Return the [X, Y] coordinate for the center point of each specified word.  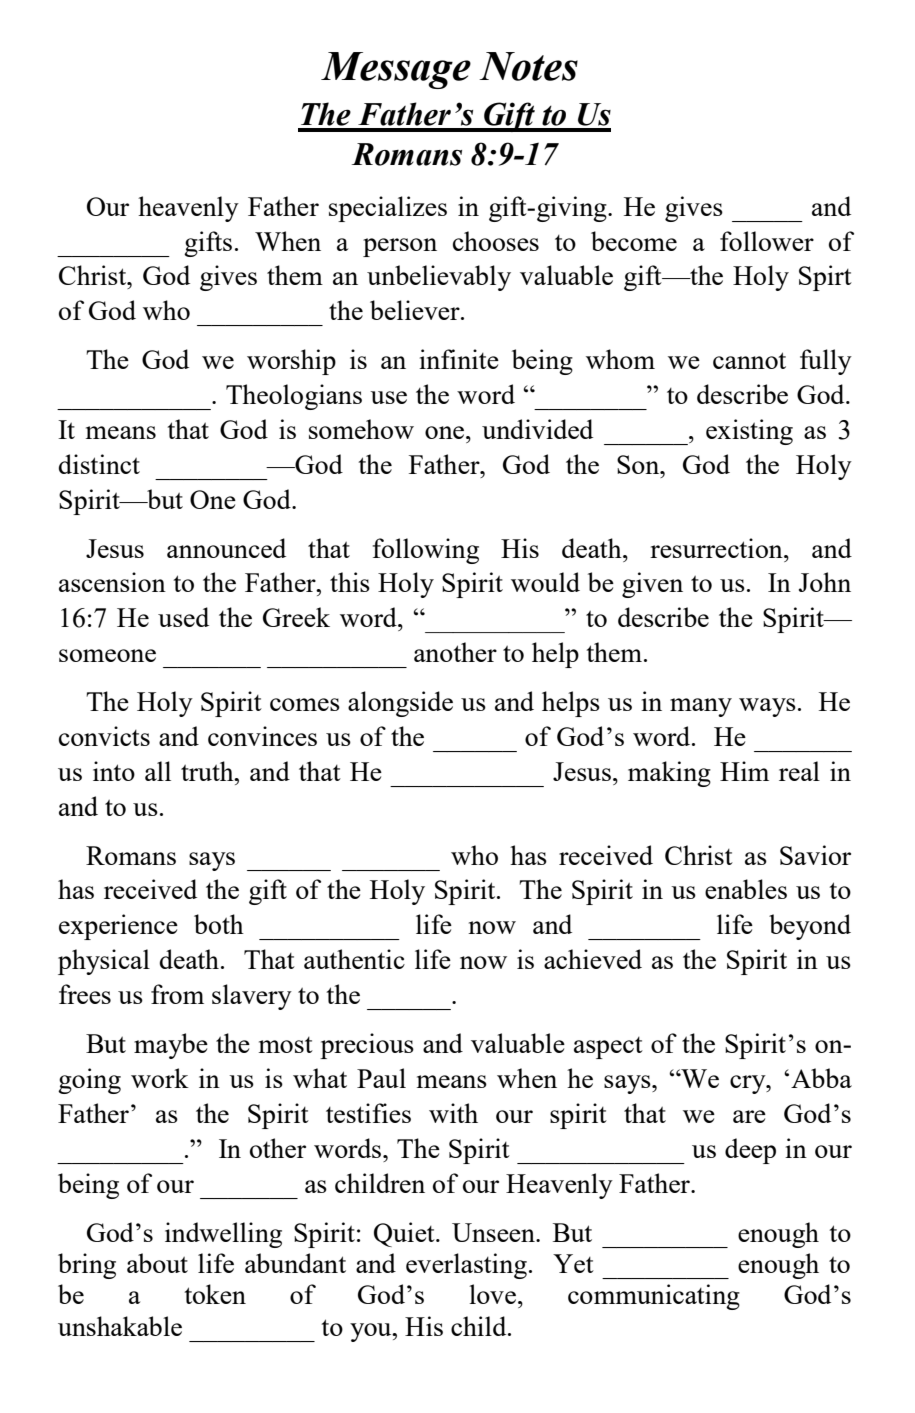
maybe [171, 1046]
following [426, 551]
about [157, 1263]
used [183, 617]
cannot [749, 360]
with [453, 1113]
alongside [400, 704]
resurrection [717, 548]
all [158, 771]
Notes [528, 66]
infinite [459, 359]
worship [291, 362]
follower [767, 241]
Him [744, 771]
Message [396, 70]
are [749, 1116]
